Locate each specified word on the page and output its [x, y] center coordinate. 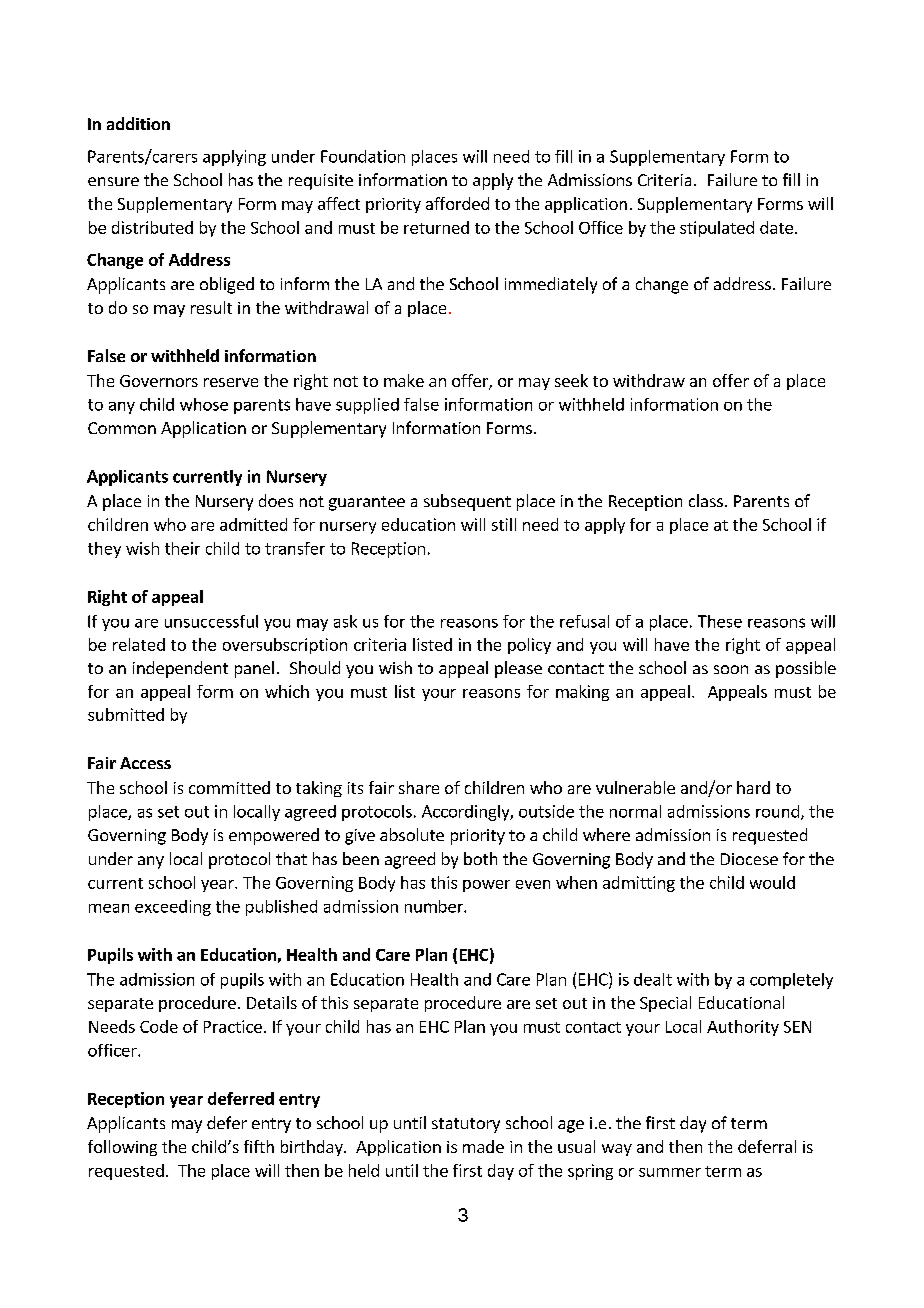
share [419, 787]
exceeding [173, 908]
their [182, 548]
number [435, 906]
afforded [457, 203]
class [706, 500]
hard [753, 787]
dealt [653, 979]
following [122, 1148]
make [404, 380]
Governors [159, 381]
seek [571, 380]
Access [145, 763]
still [504, 524]
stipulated [717, 229]
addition [138, 123]
